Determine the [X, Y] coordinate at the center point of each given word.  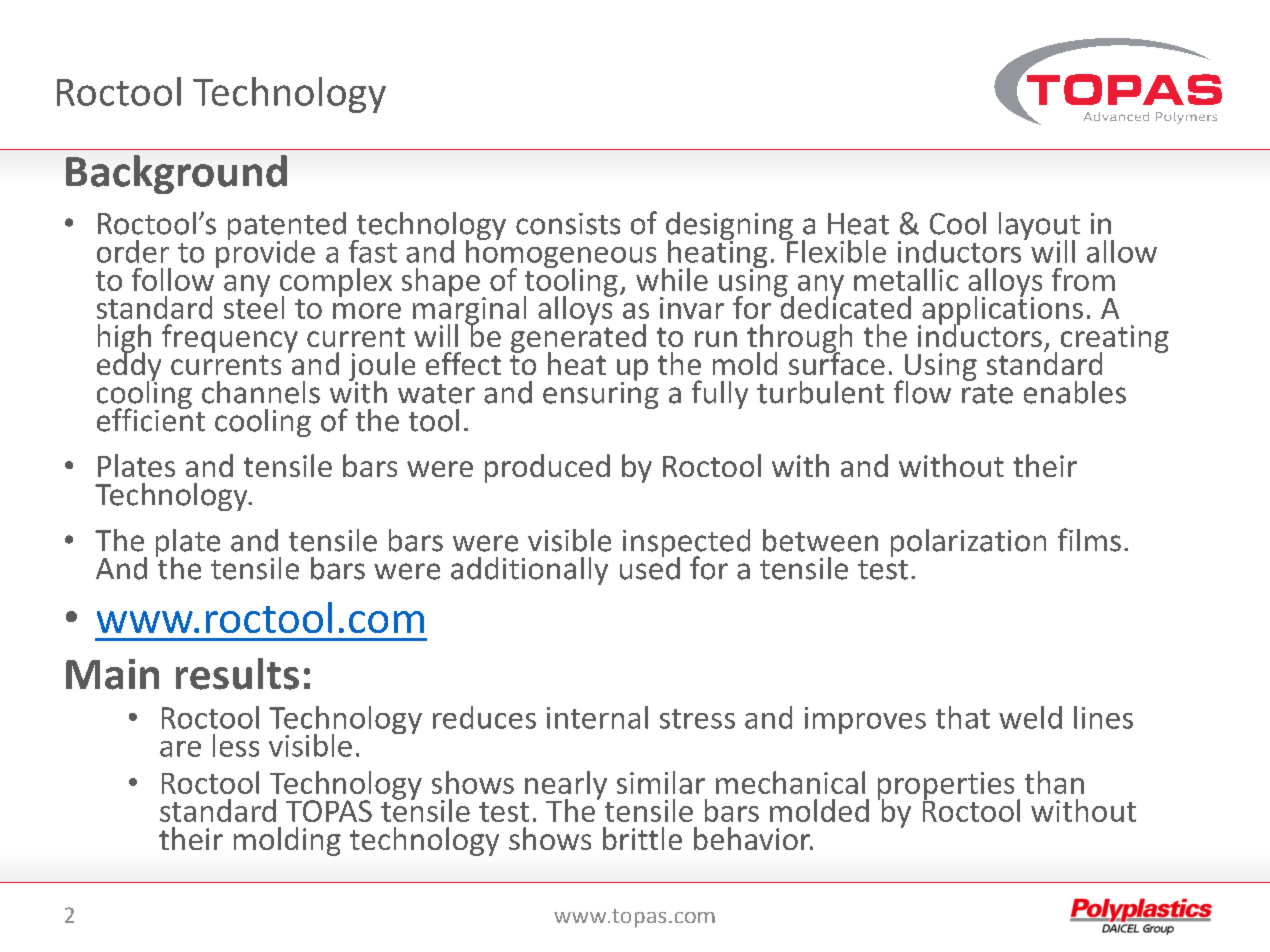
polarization [968, 543]
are [180, 749]
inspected [686, 544]
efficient [151, 419]
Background [176, 174]
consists [568, 224]
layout [1039, 227]
